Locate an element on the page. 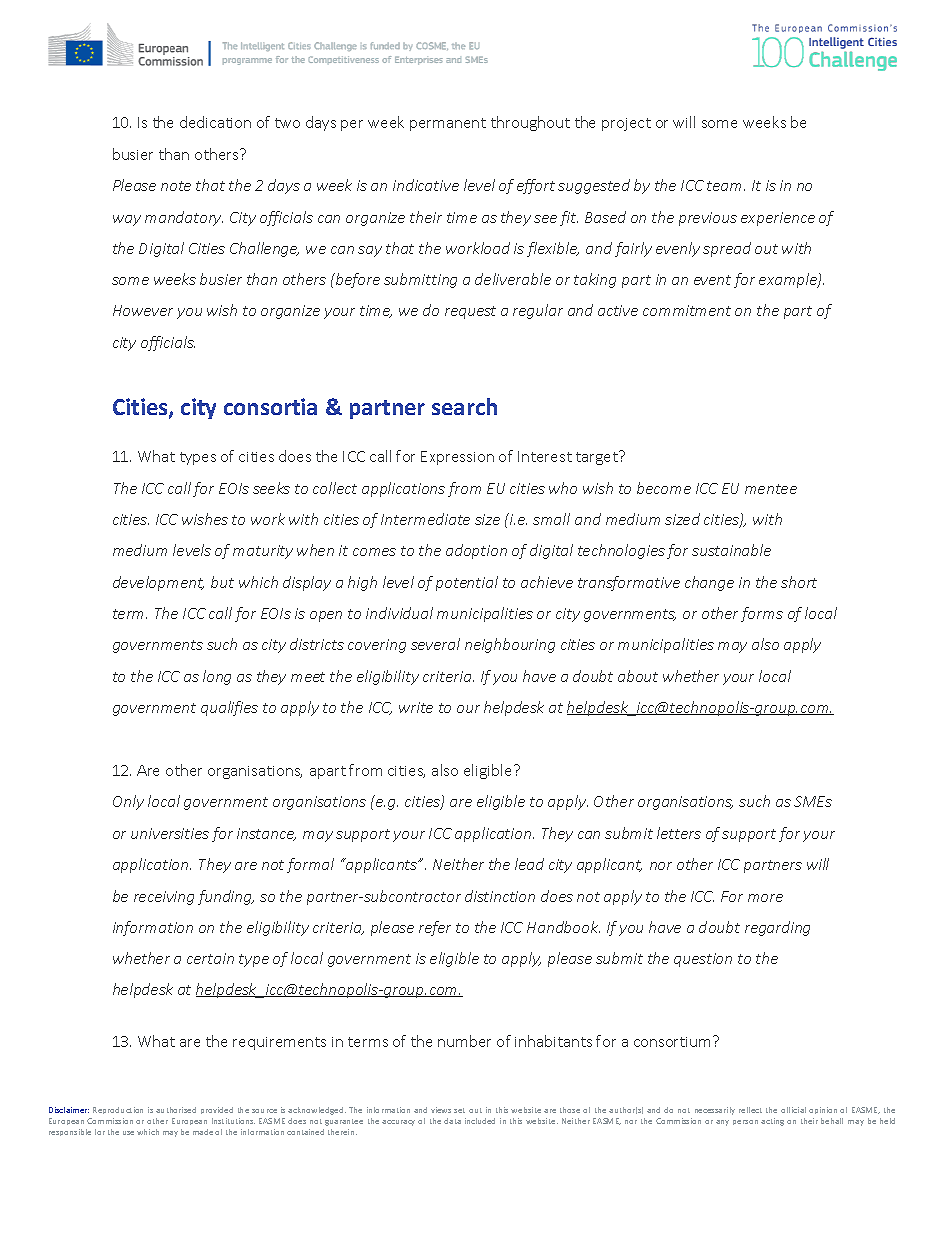 The height and width of the page is (1233, 952). Reproduction is located at coordinates (118, 1110).
